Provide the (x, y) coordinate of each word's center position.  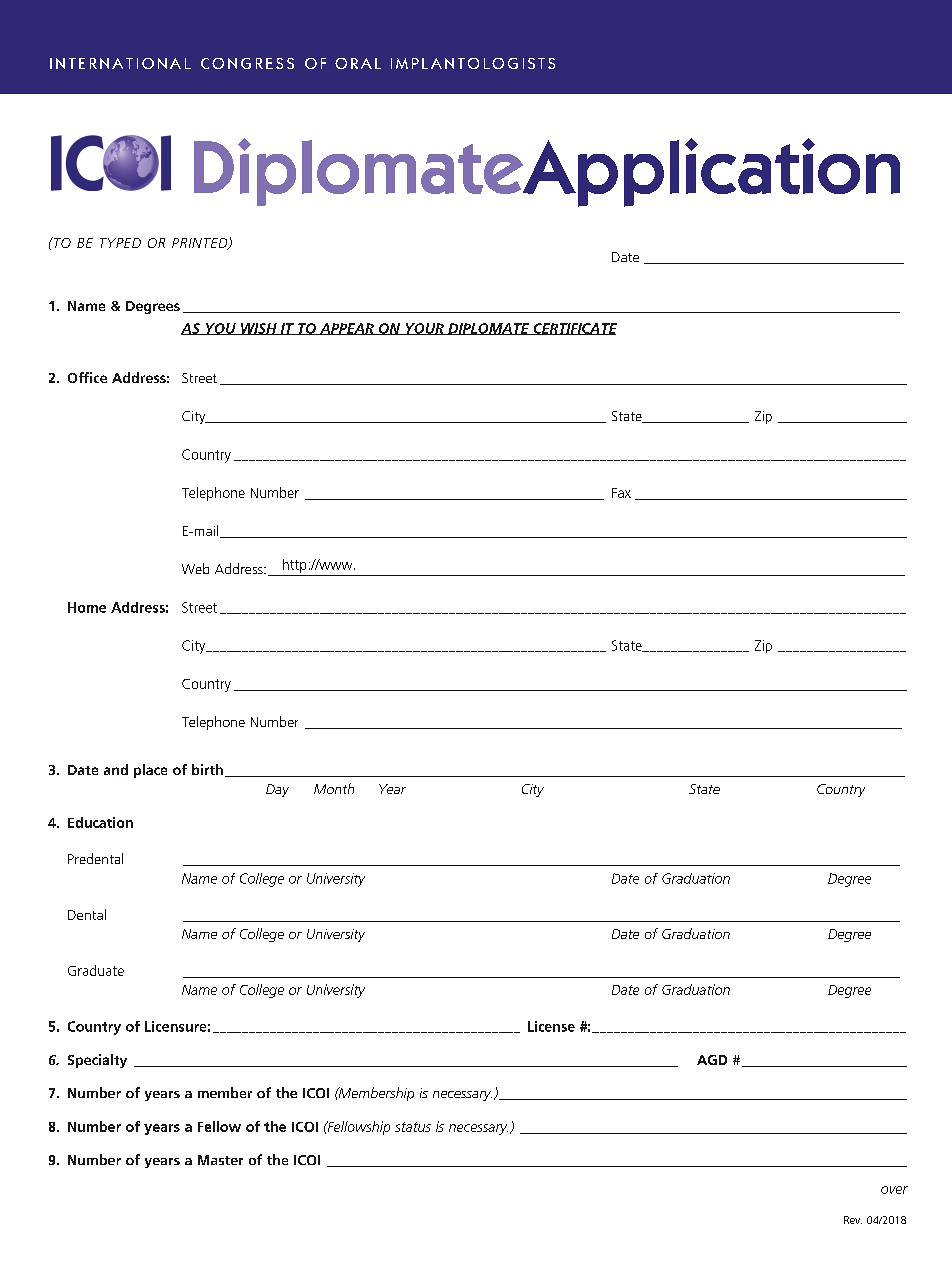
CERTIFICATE (574, 329)
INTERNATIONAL (120, 63)
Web (195, 568)
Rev (853, 1220)
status (413, 1127)
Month (334, 788)
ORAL (358, 63)
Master (220, 1160)
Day (277, 790)
